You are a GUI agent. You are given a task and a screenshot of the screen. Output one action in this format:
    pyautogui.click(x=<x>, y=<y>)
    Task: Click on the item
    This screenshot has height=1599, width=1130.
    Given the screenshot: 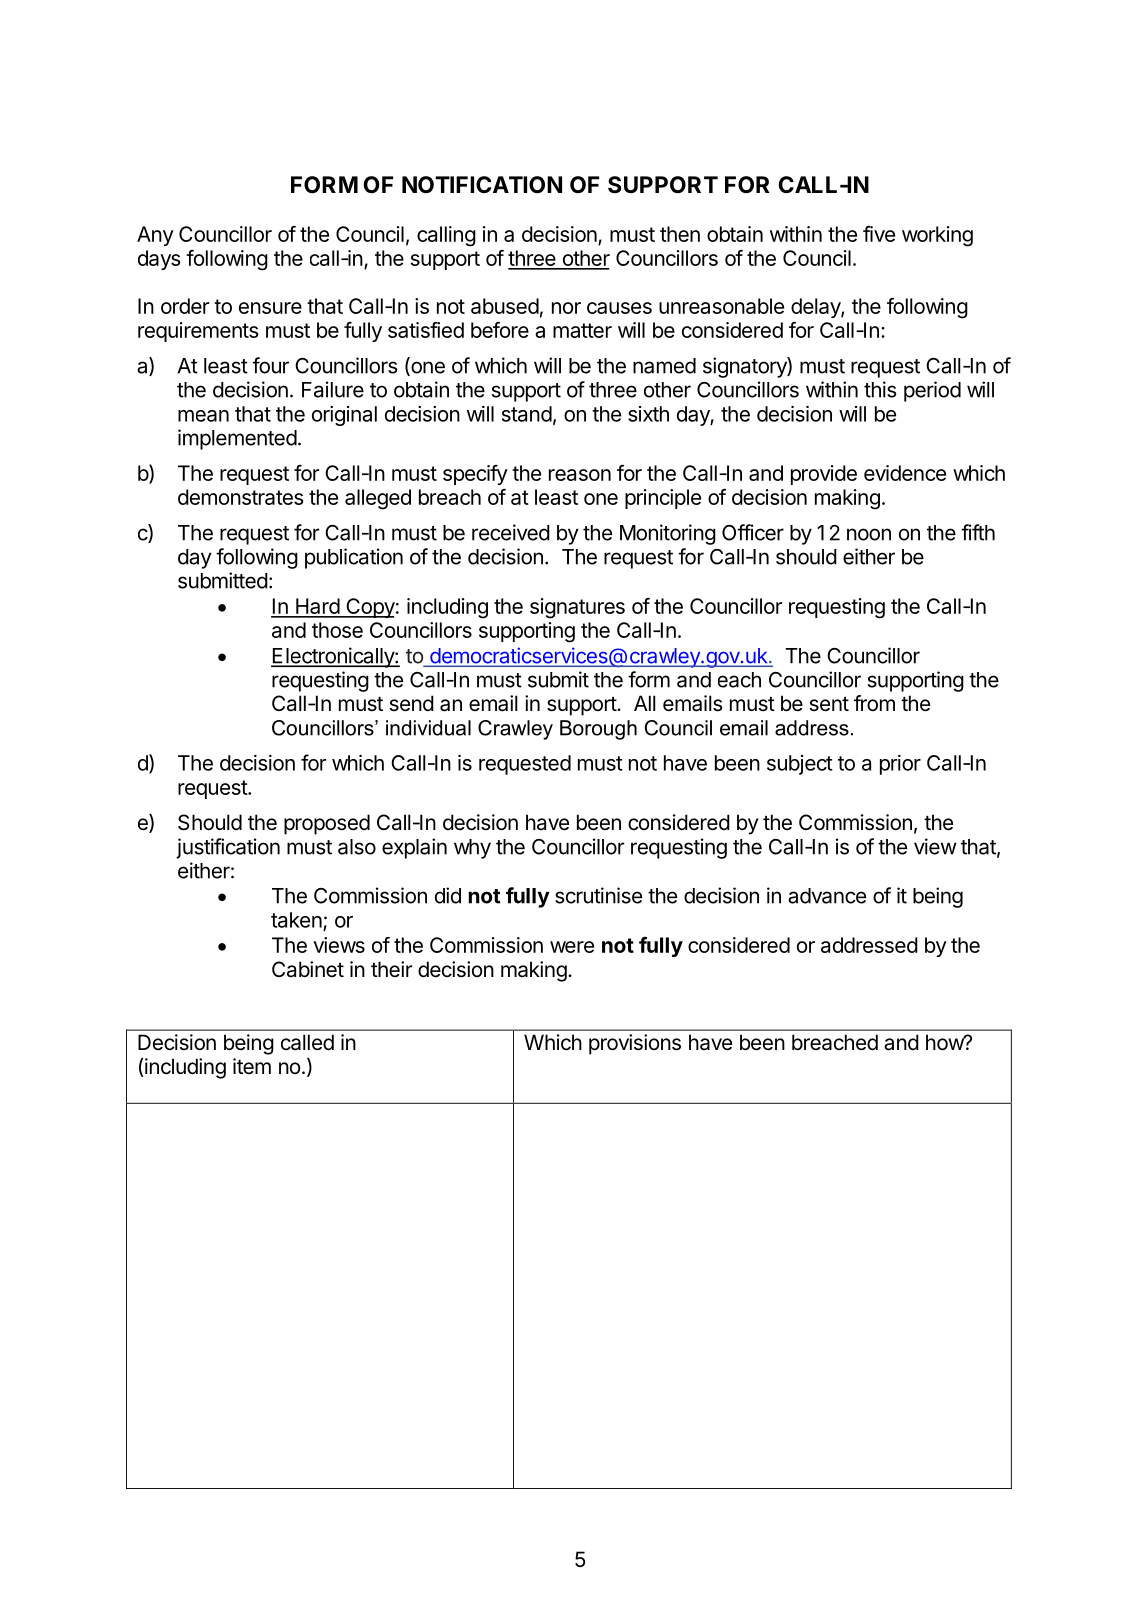 What is the action you would take?
    pyautogui.click(x=252, y=1066)
